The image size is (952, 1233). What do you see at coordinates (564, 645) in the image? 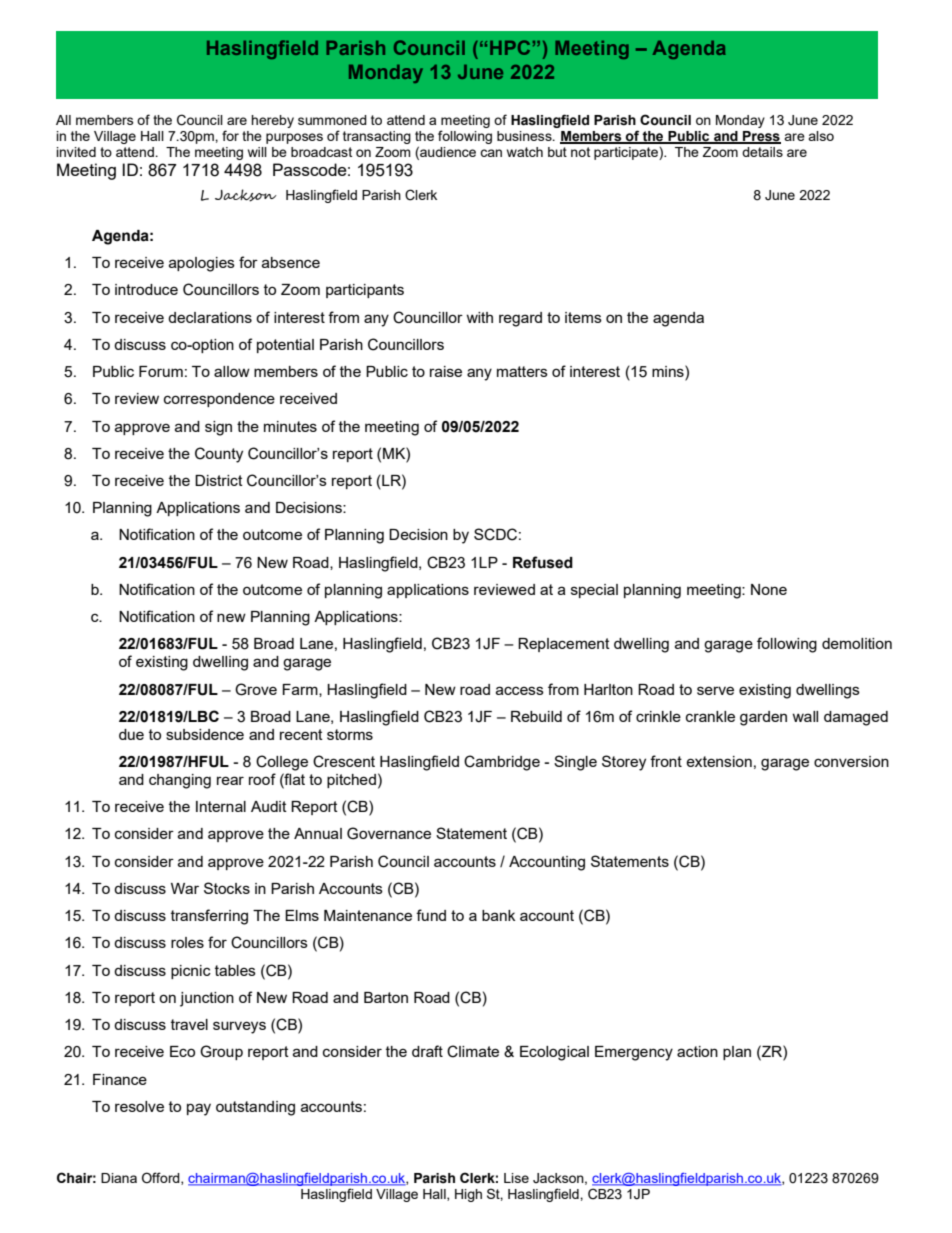
I see `Replacement` at bounding box center [564, 645].
